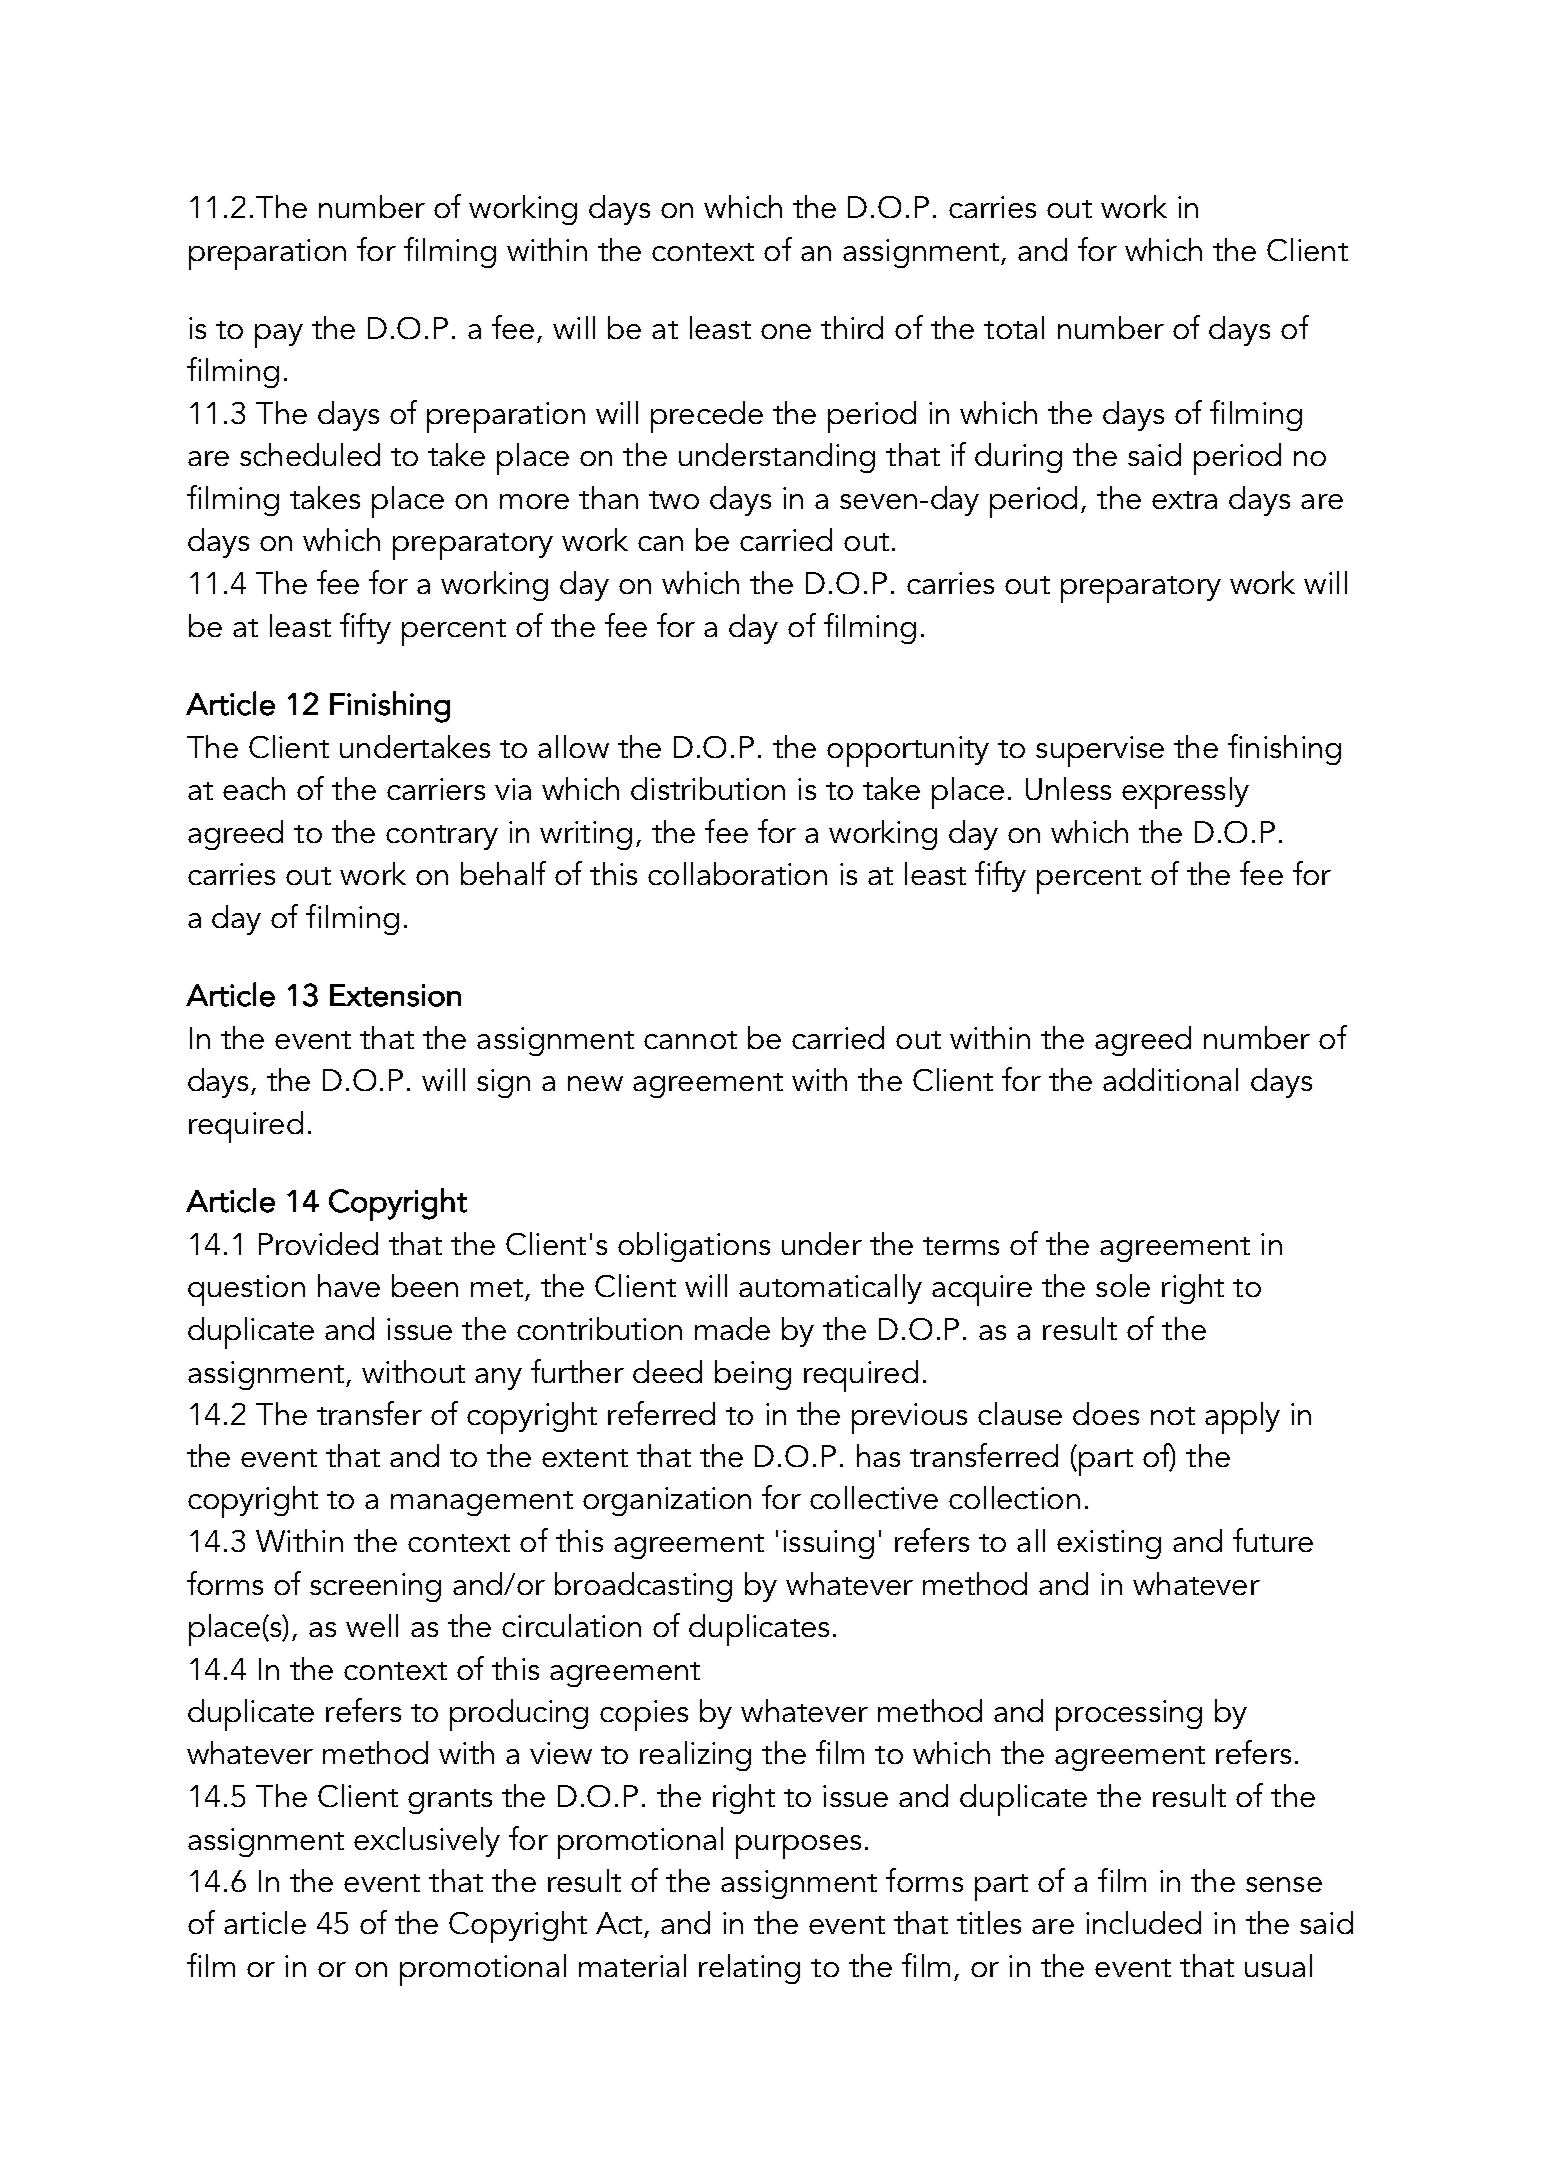 The image size is (1542, 2182). What do you see at coordinates (1170, 1079) in the page?
I see `additional` at bounding box center [1170, 1079].
